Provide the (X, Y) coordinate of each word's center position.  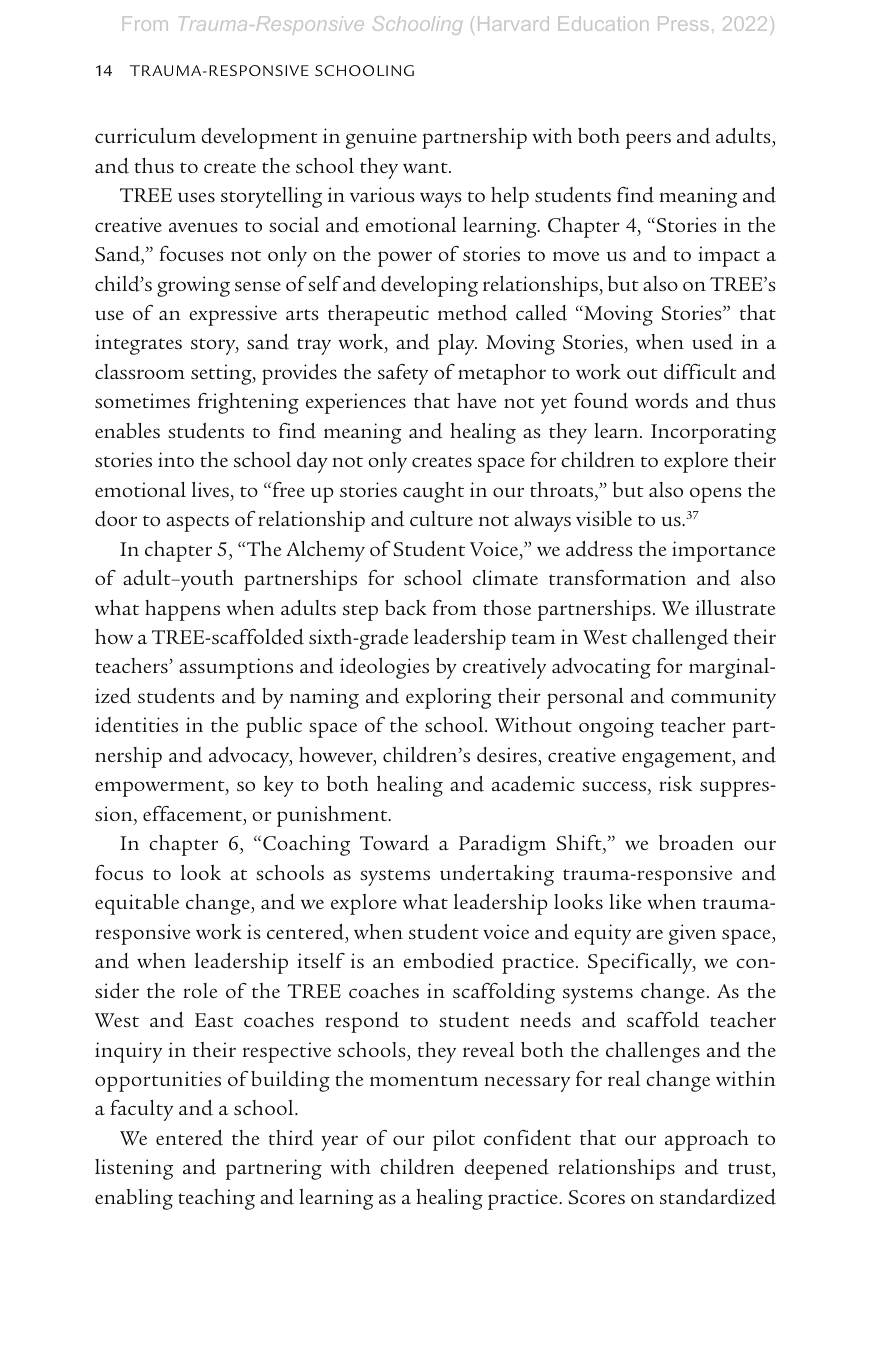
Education (603, 23)
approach (707, 1140)
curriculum (145, 135)
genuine (381, 138)
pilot (454, 1140)
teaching (216, 1199)
